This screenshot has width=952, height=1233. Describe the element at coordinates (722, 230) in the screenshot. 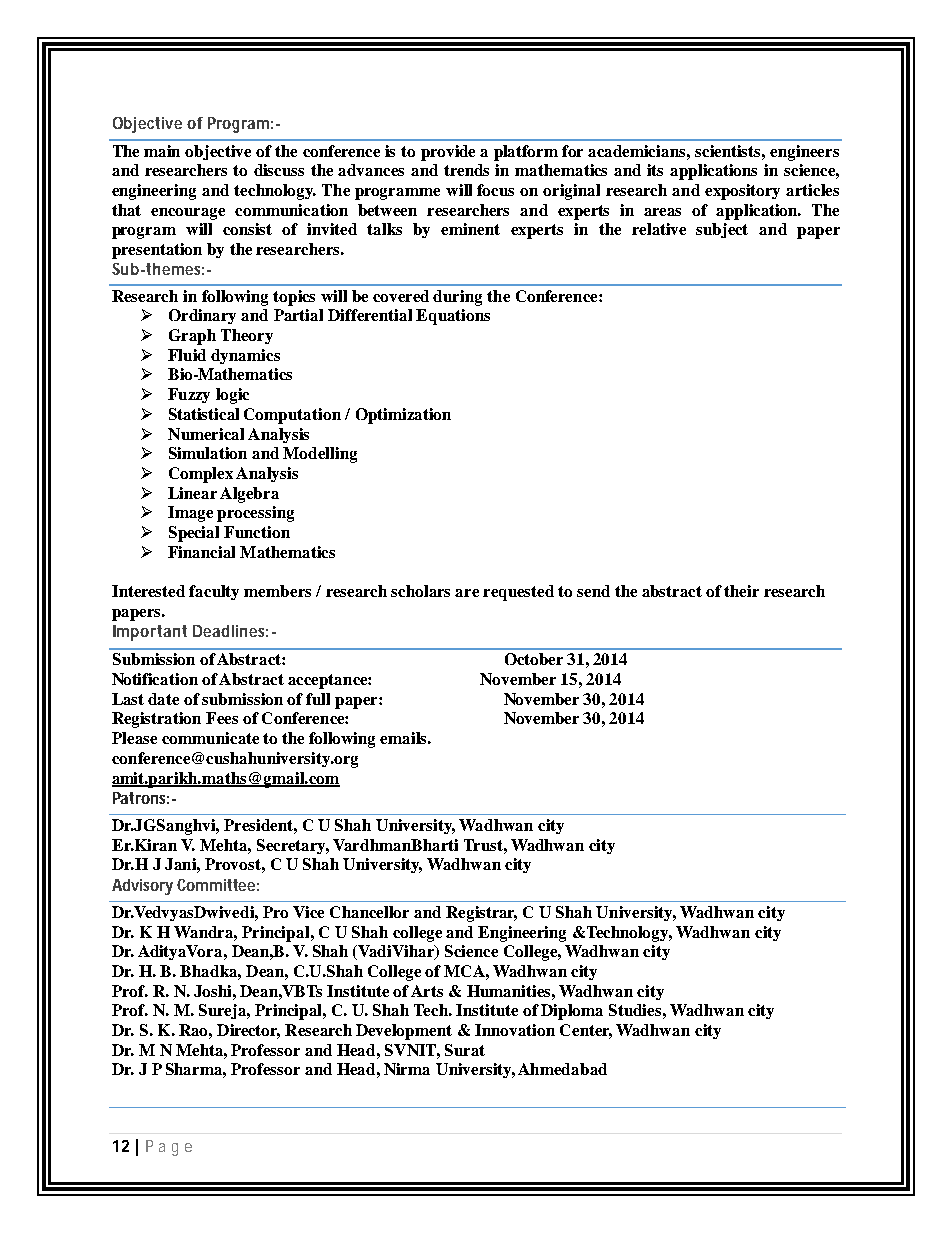

I see `subject` at that location.
